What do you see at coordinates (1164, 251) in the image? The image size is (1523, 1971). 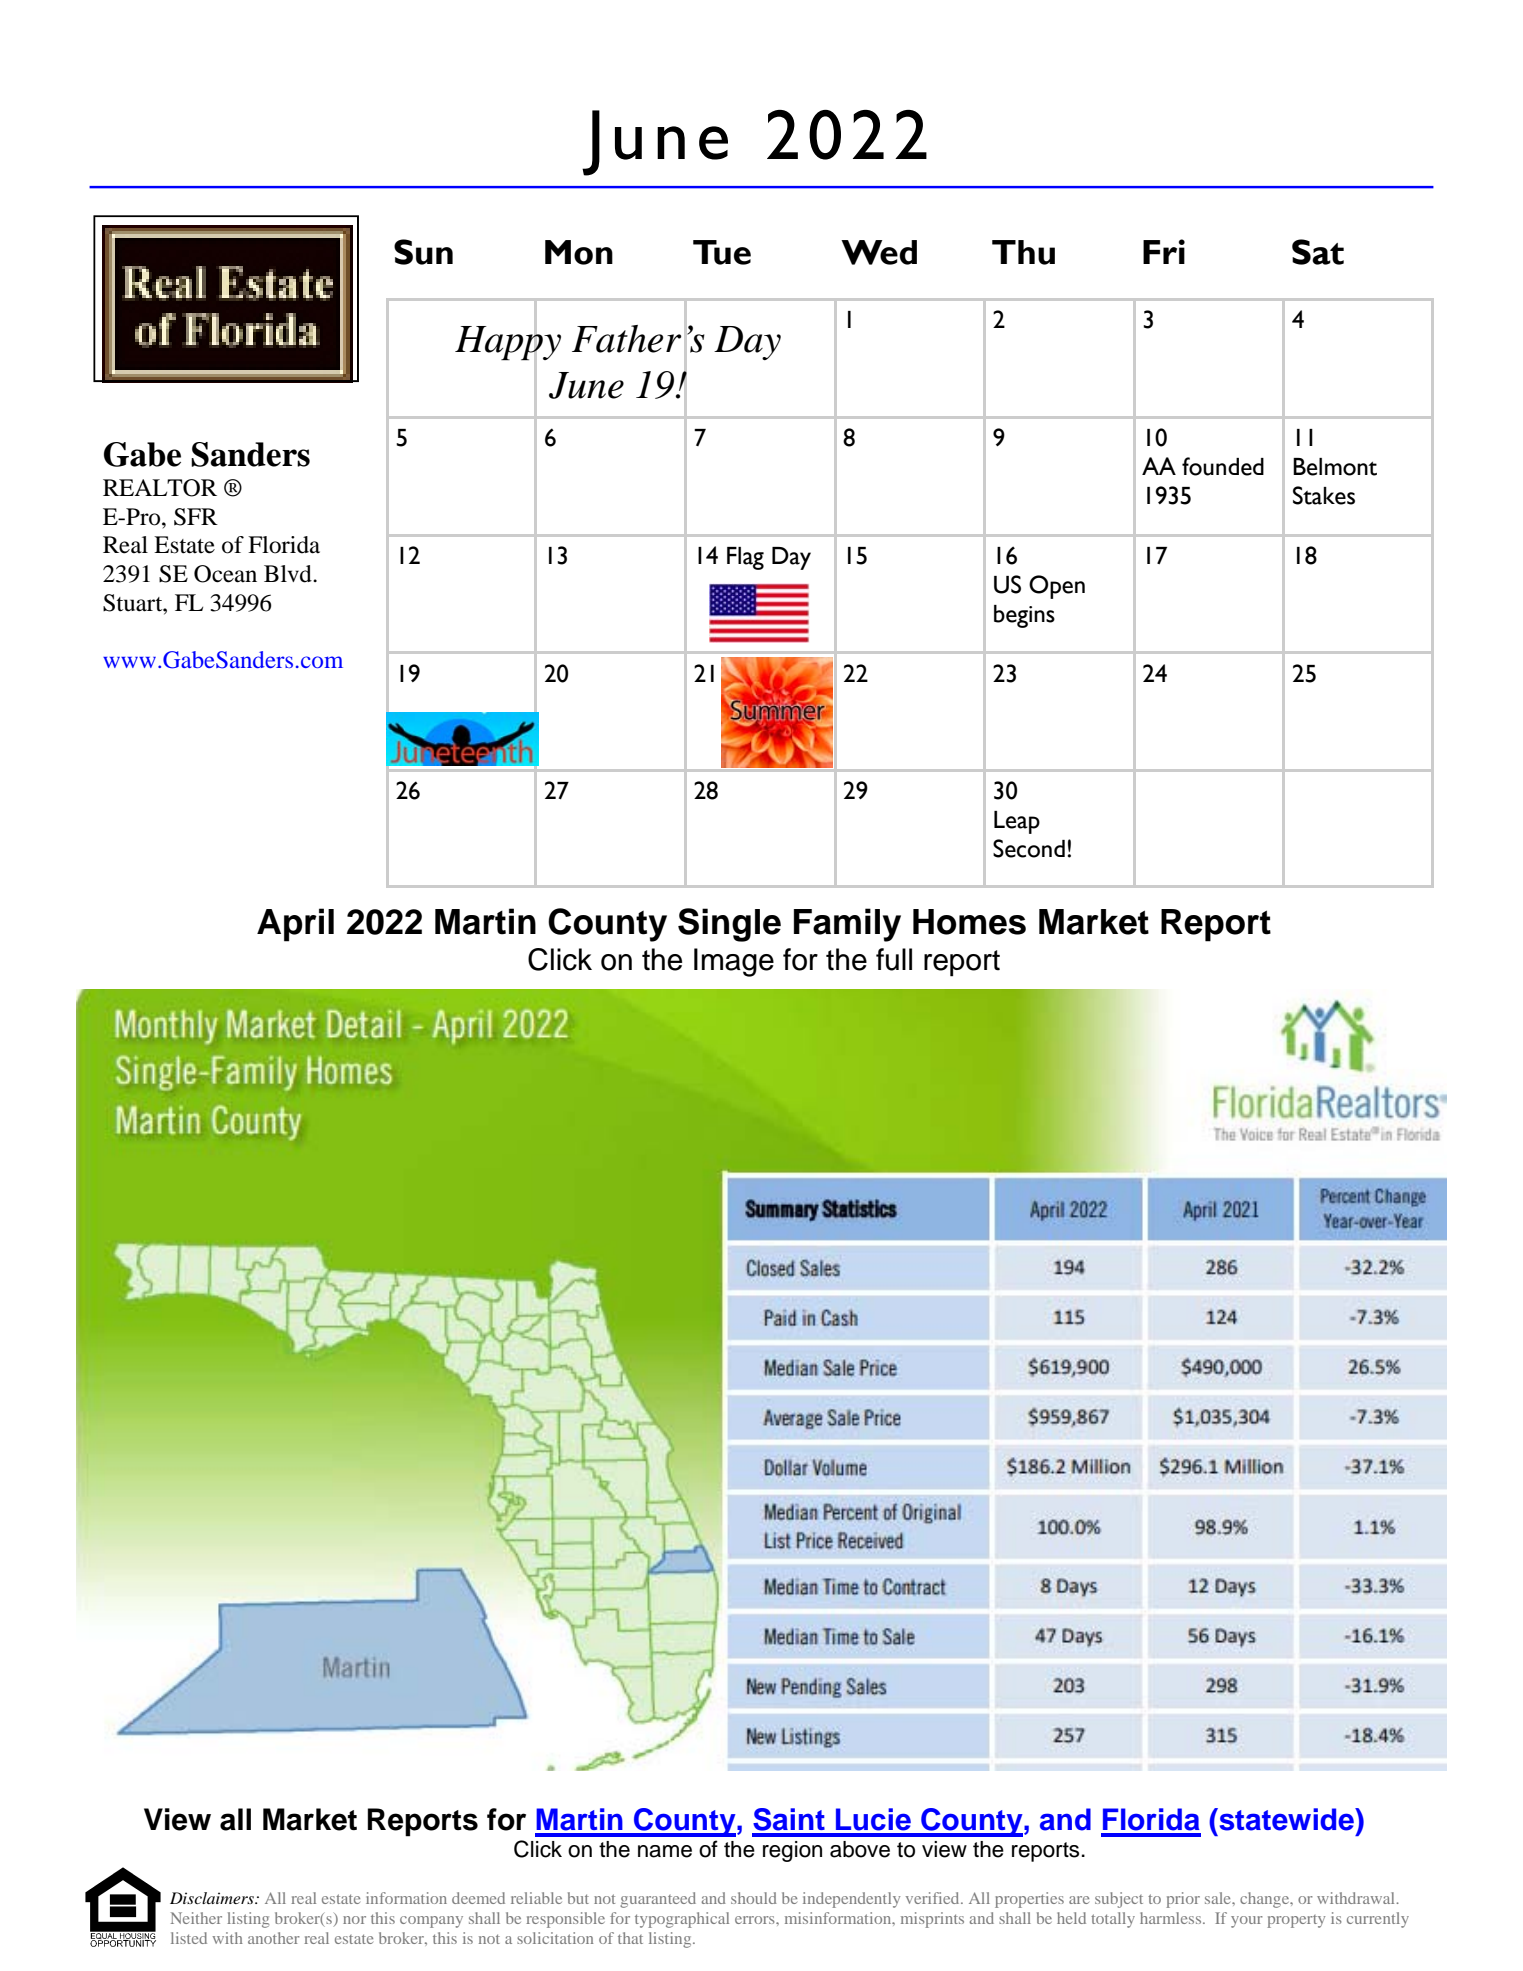 I see `Fri` at bounding box center [1164, 251].
